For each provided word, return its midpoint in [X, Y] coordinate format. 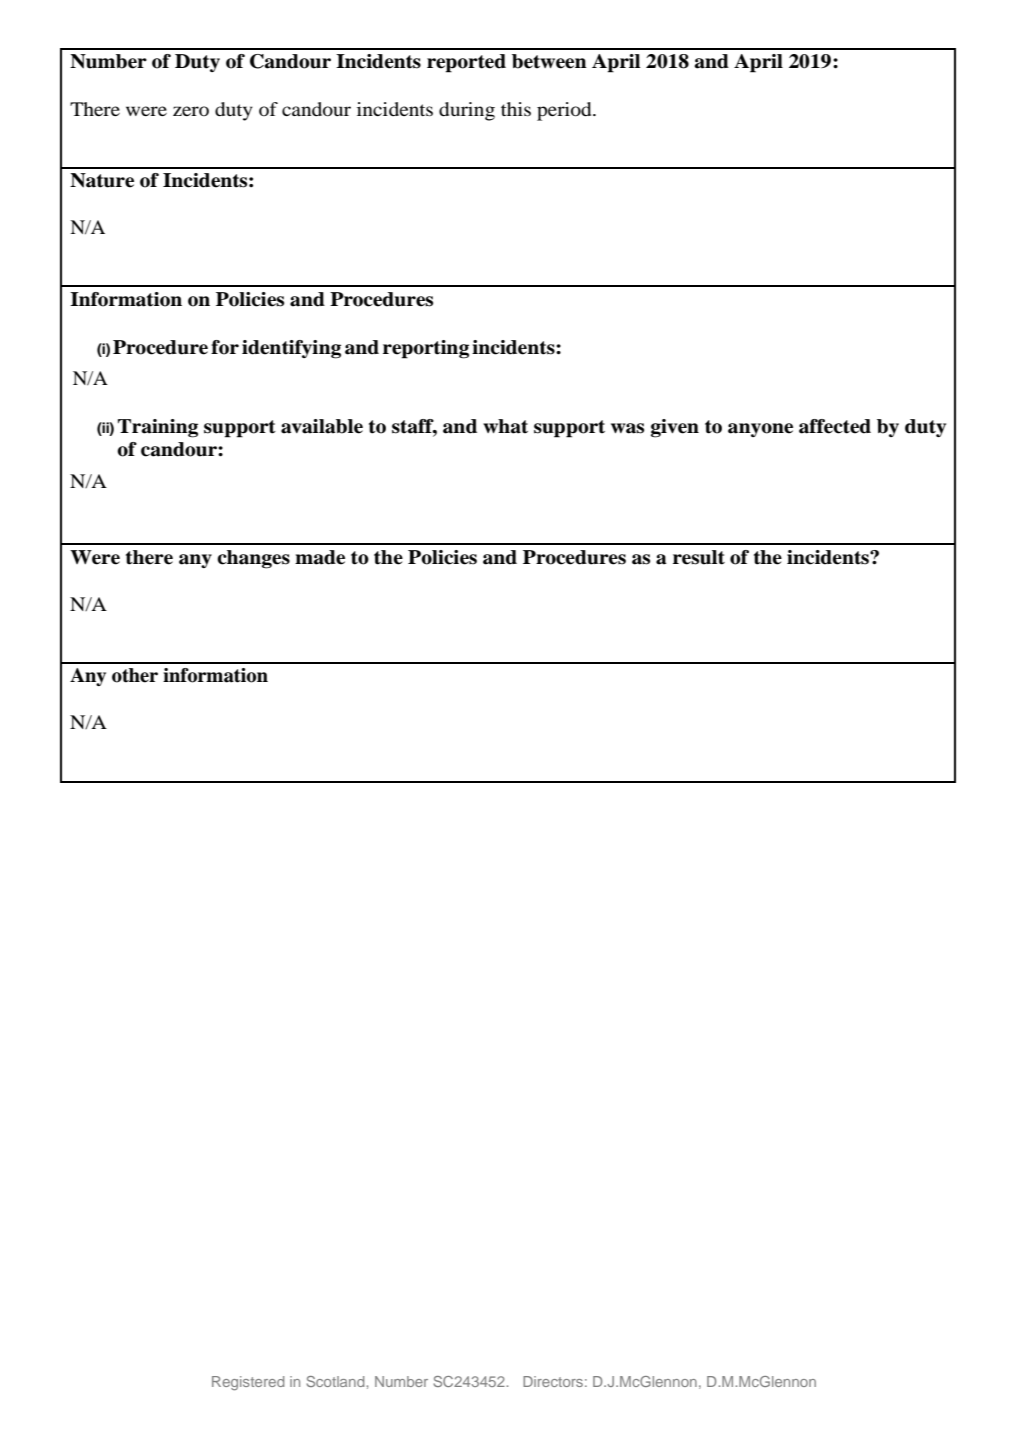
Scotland [335, 1381]
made [320, 557]
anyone [760, 430]
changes [253, 559]
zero [191, 111]
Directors [553, 1381]
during [467, 111]
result [699, 557]
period [565, 111]
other [135, 675]
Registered [248, 1383]
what [505, 426]
